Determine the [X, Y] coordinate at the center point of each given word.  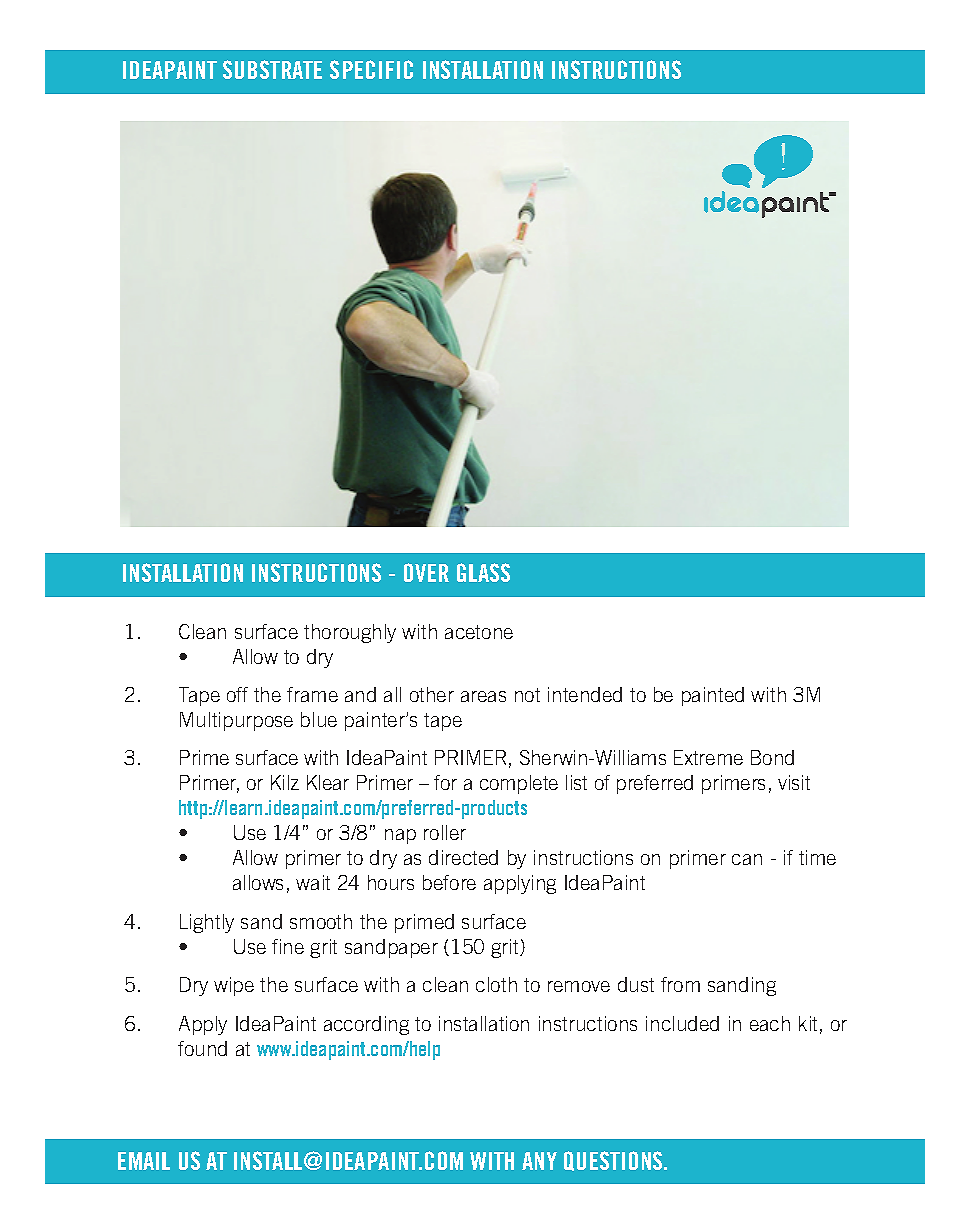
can [747, 859]
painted [713, 696]
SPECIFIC [371, 69]
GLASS [483, 572]
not [527, 695]
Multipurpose [236, 721]
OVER [426, 572]
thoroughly [350, 633]
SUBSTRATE [272, 69]
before [449, 882]
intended [585, 694]
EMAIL [144, 1161]
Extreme [708, 757]
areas [483, 696]
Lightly [207, 923]
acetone [479, 632]
